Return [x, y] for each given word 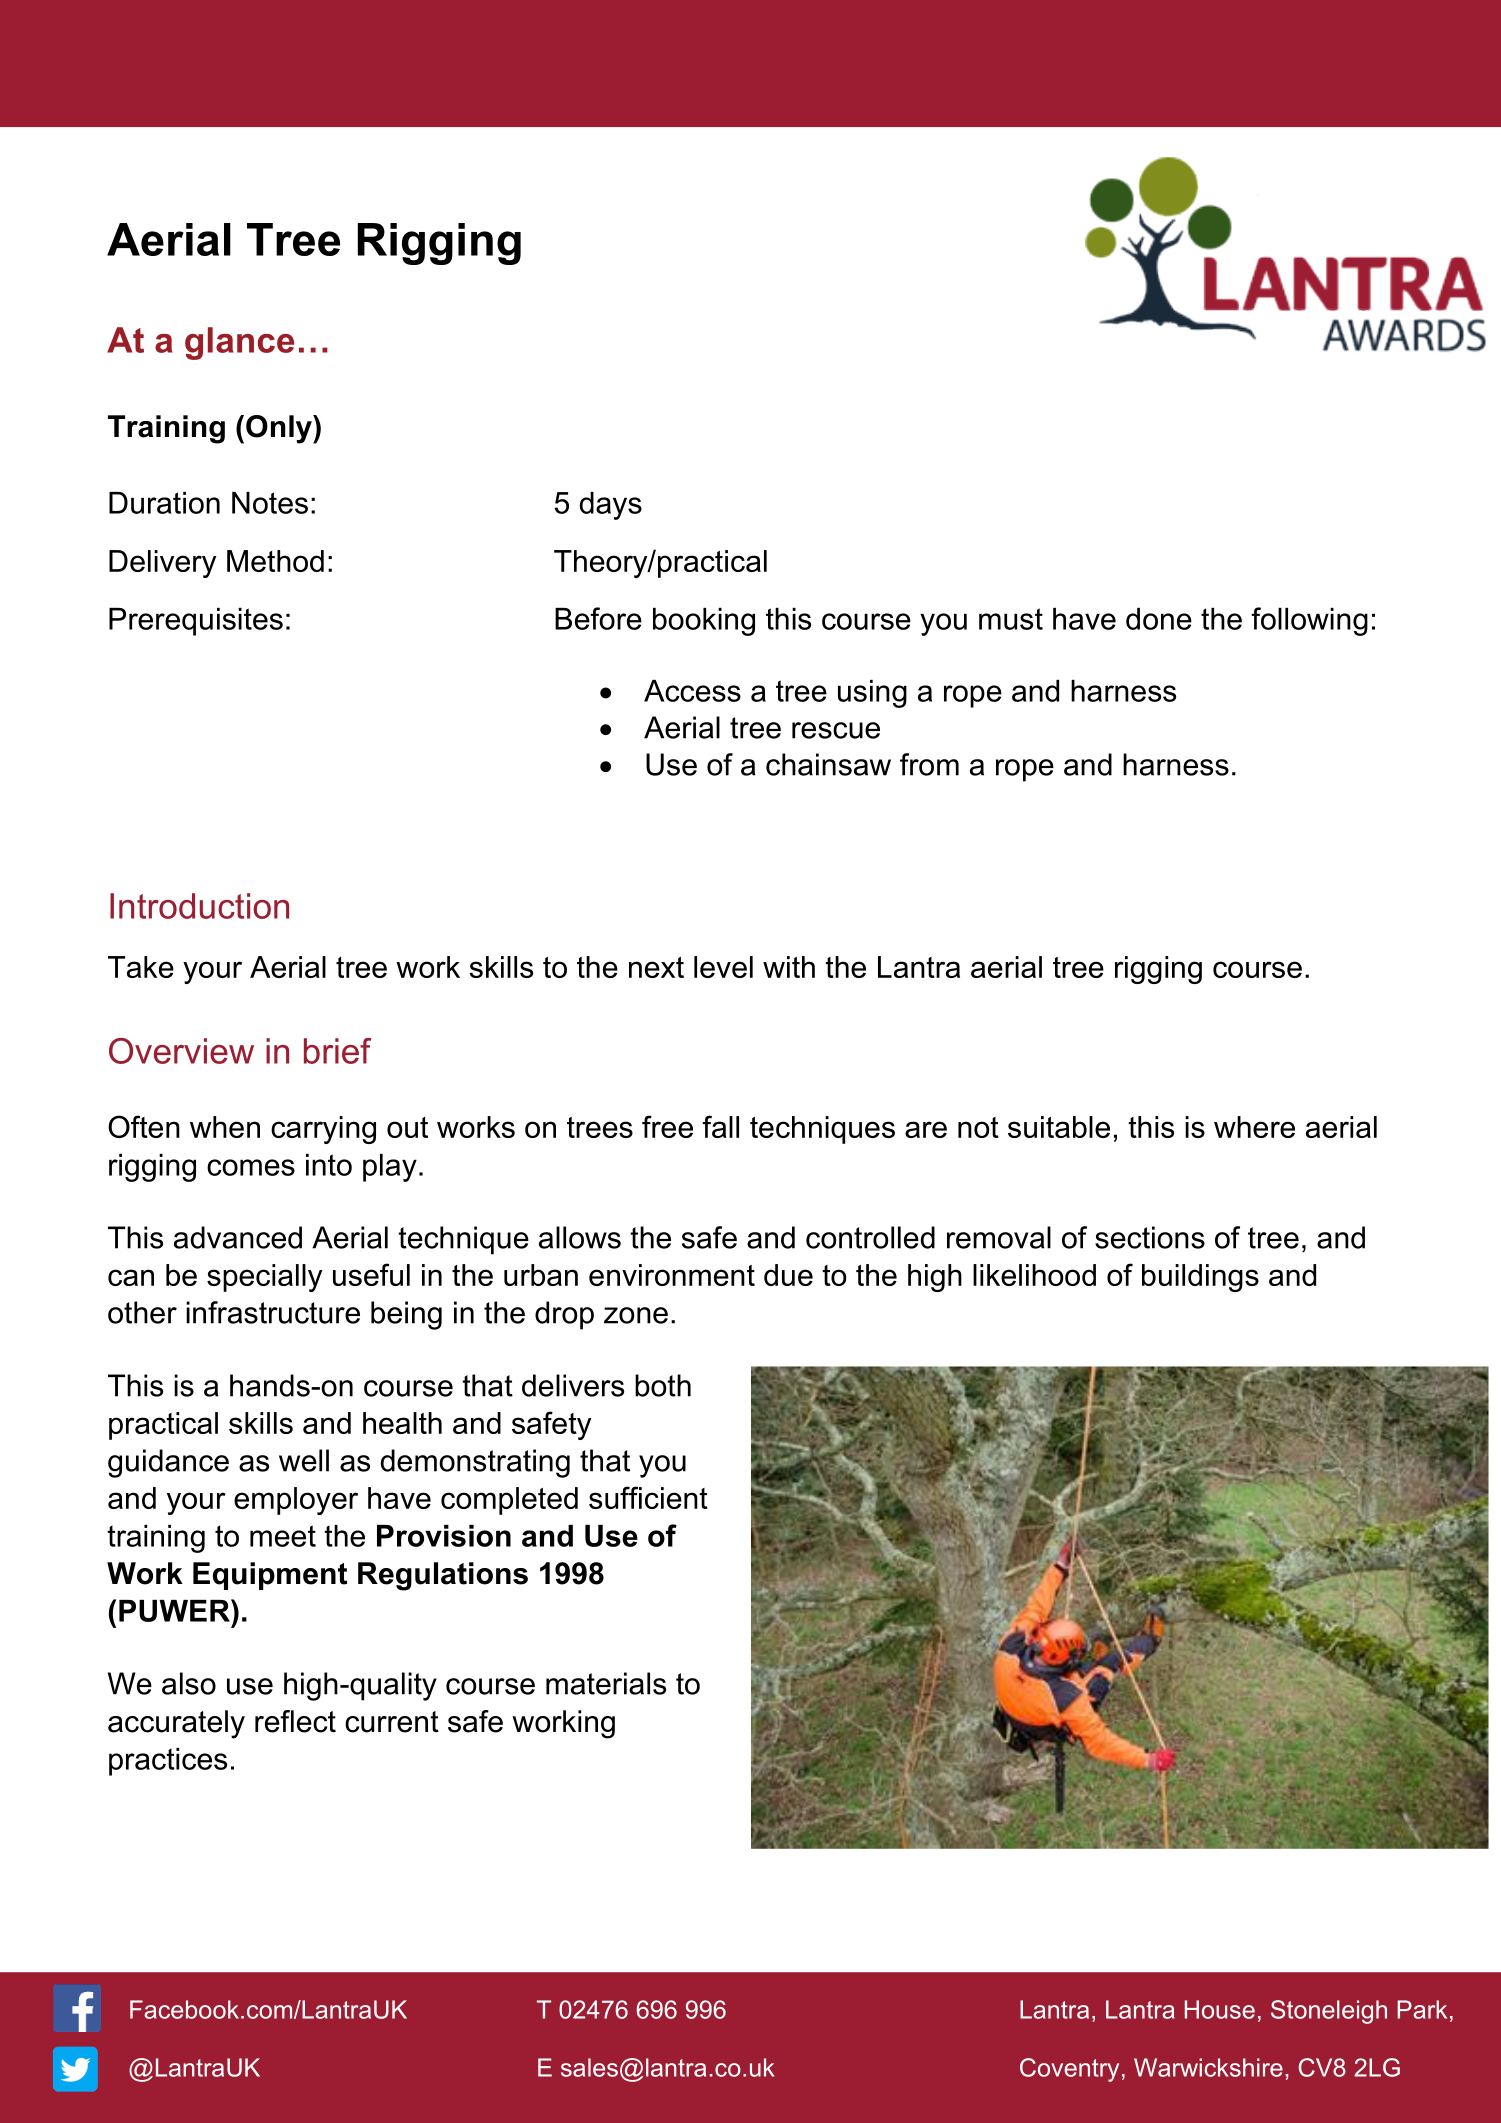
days [610, 506]
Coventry [1069, 2070]
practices [168, 1762]
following [1309, 621]
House [1220, 2009]
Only [280, 429]
